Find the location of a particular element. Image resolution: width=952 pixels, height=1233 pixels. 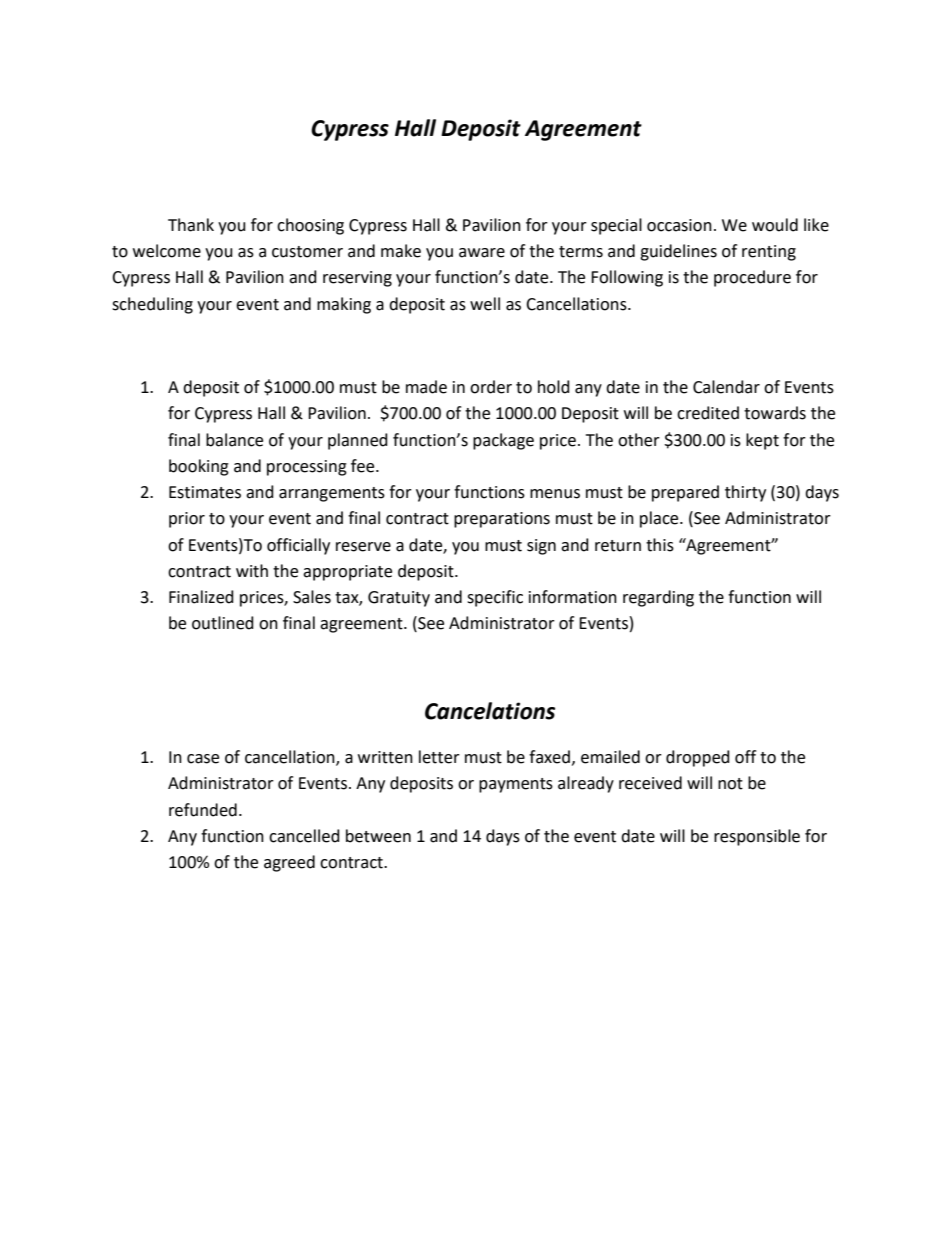

balance is located at coordinates (234, 440).
